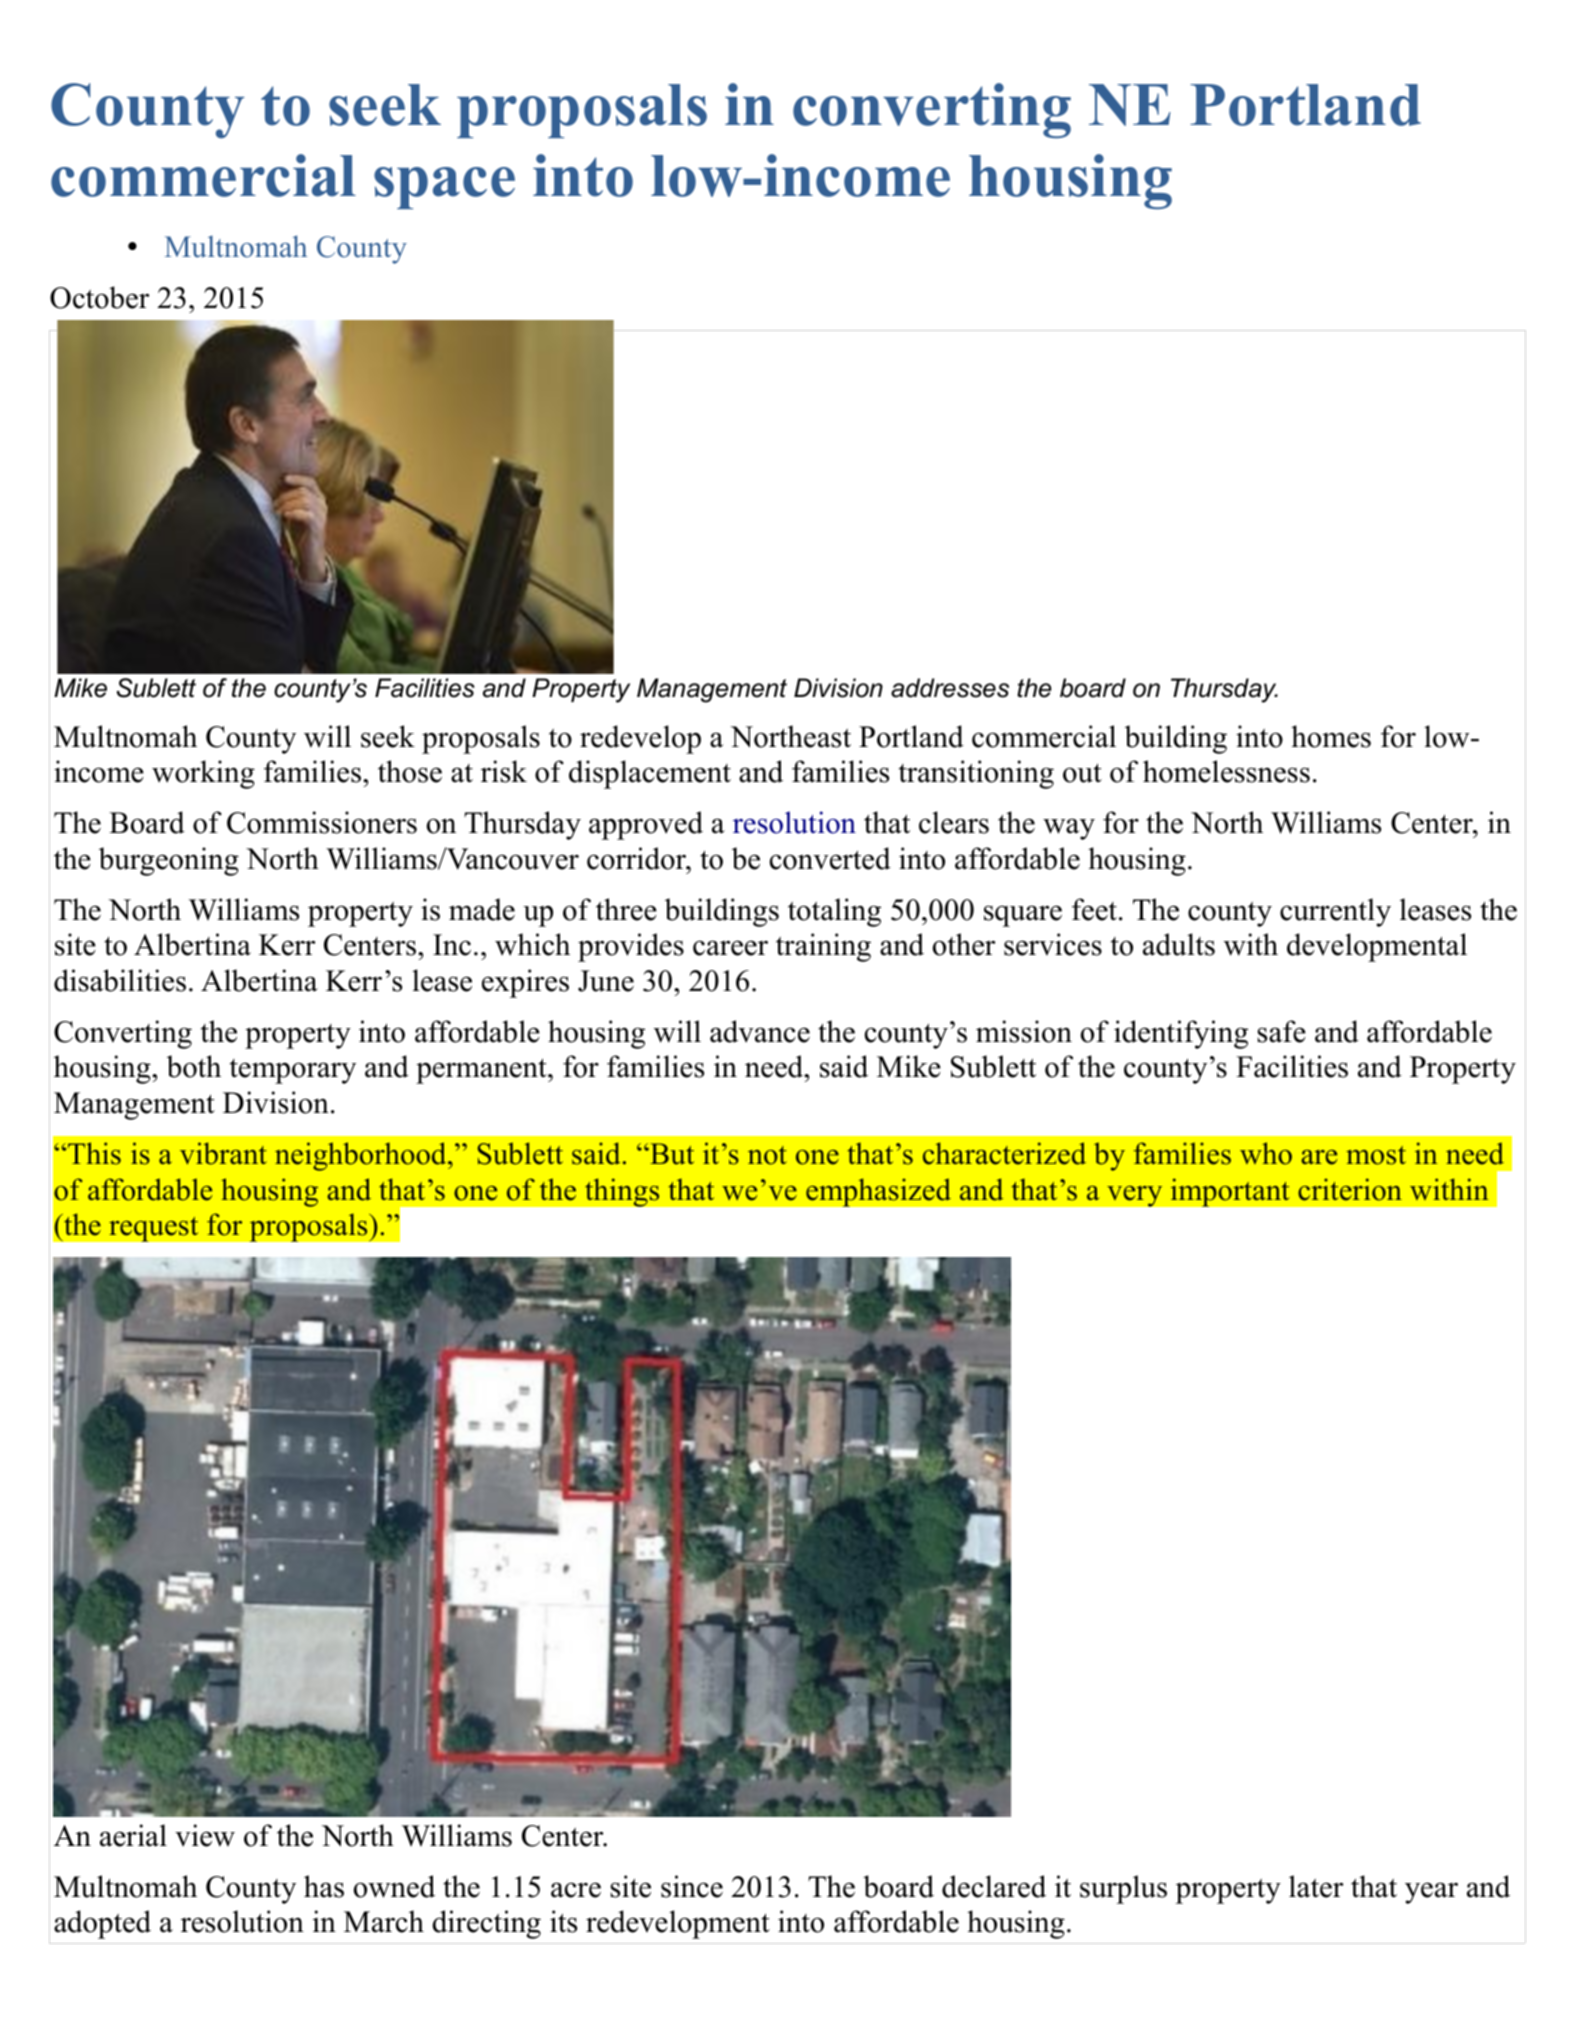  Describe the element at coordinates (154, 1229) in the screenshot. I see `request` at that location.
